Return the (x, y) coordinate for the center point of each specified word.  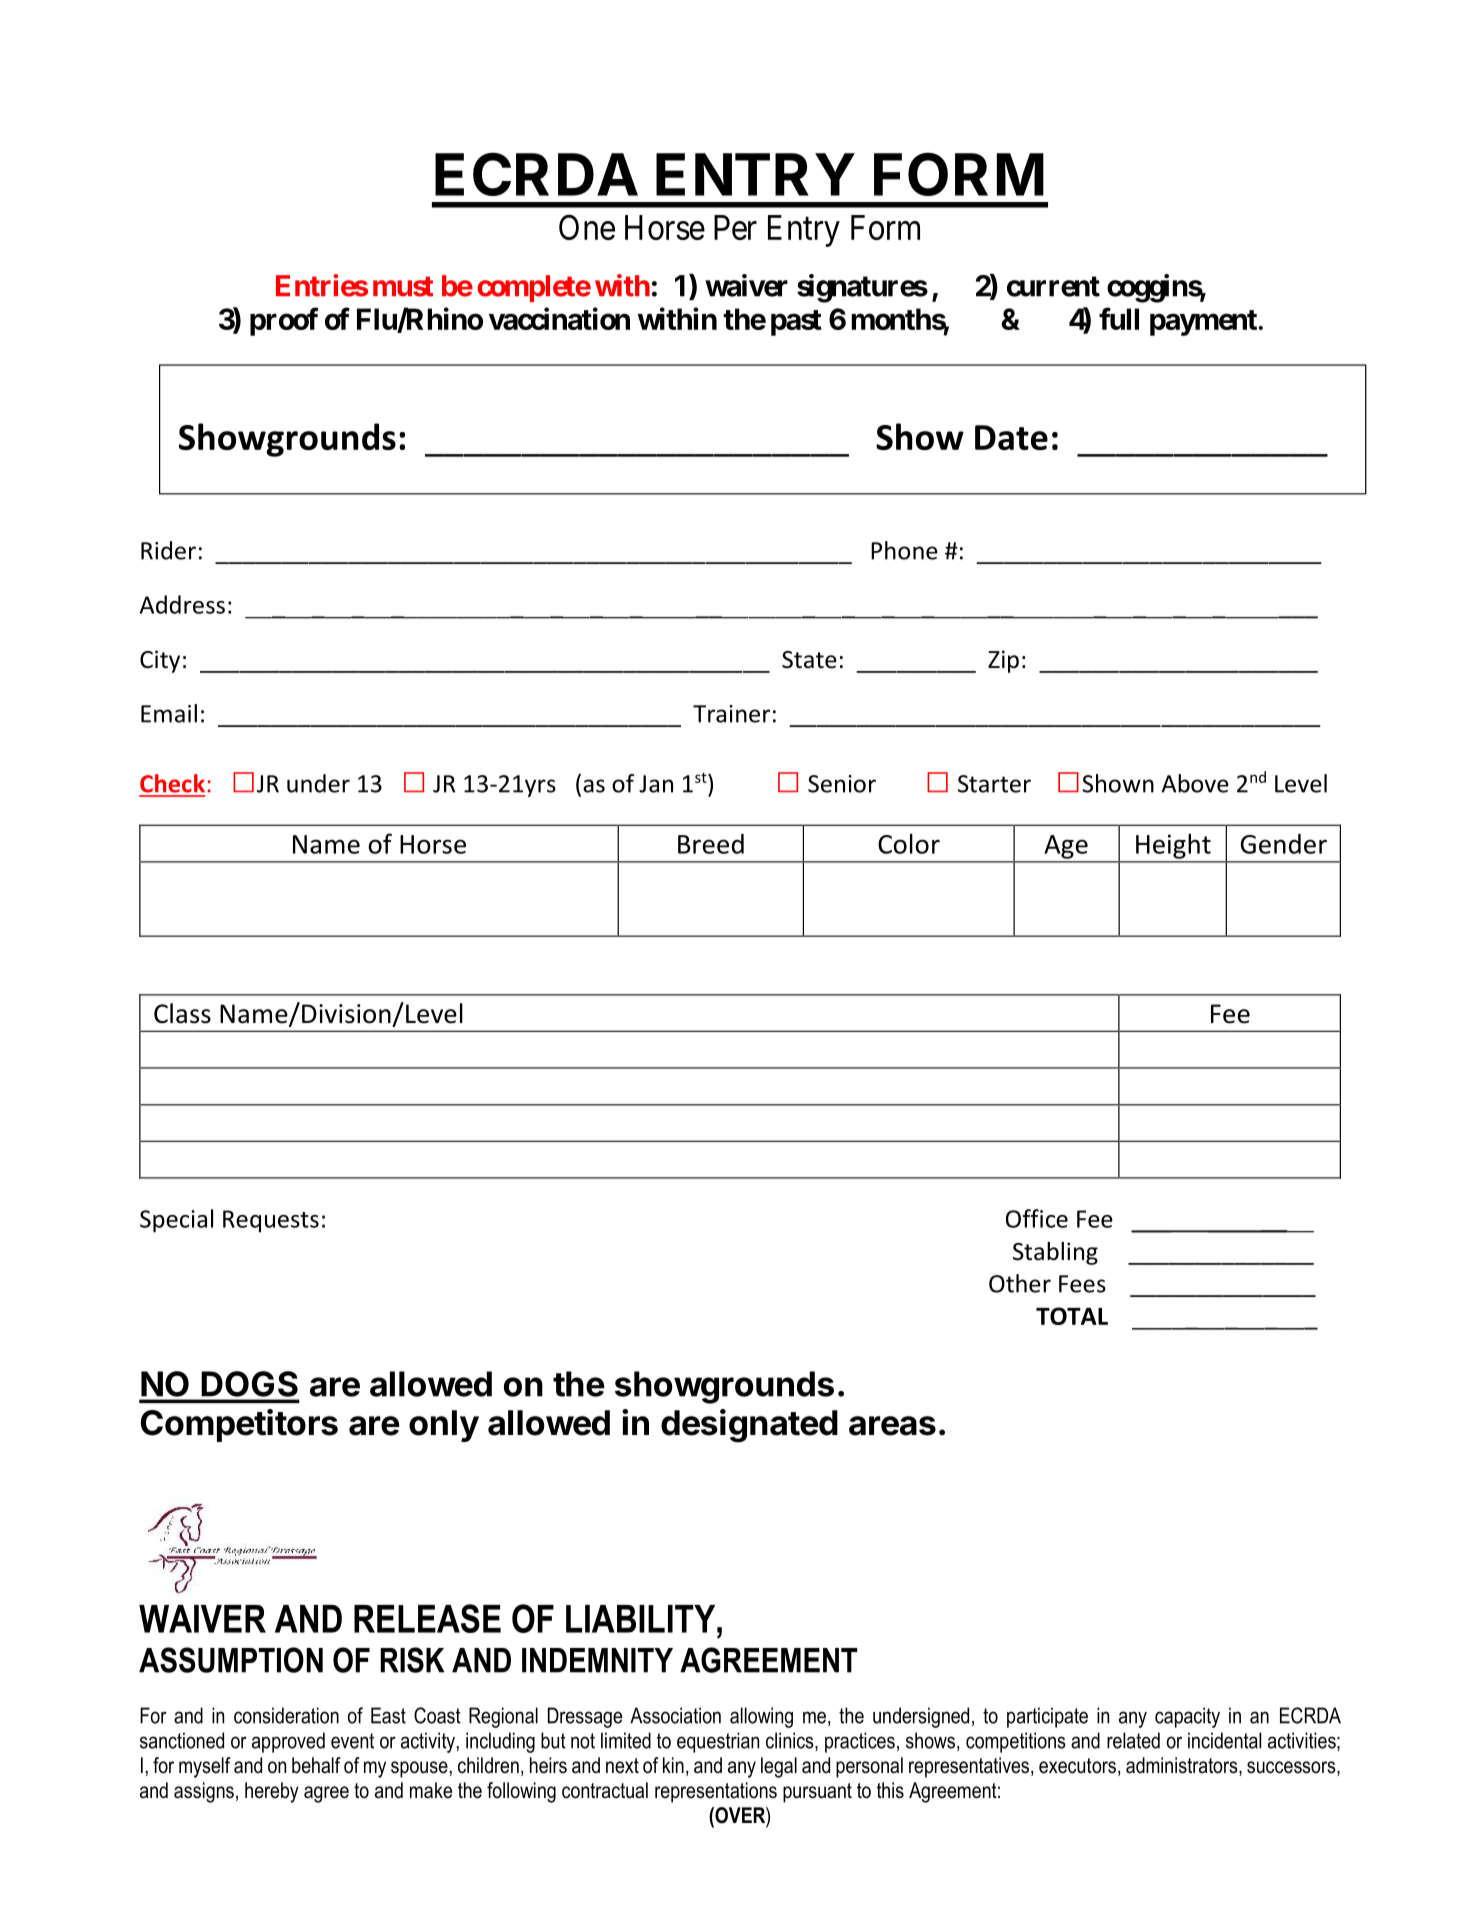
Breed (711, 844)
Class (182, 1013)
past (796, 323)
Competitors (239, 1425)
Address (182, 604)
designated (749, 1426)
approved (288, 1742)
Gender (1284, 844)
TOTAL (1072, 1316)
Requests (271, 1221)
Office (1037, 1218)
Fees (1082, 1284)
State (809, 660)
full (1119, 318)
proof (284, 321)
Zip (1003, 661)
